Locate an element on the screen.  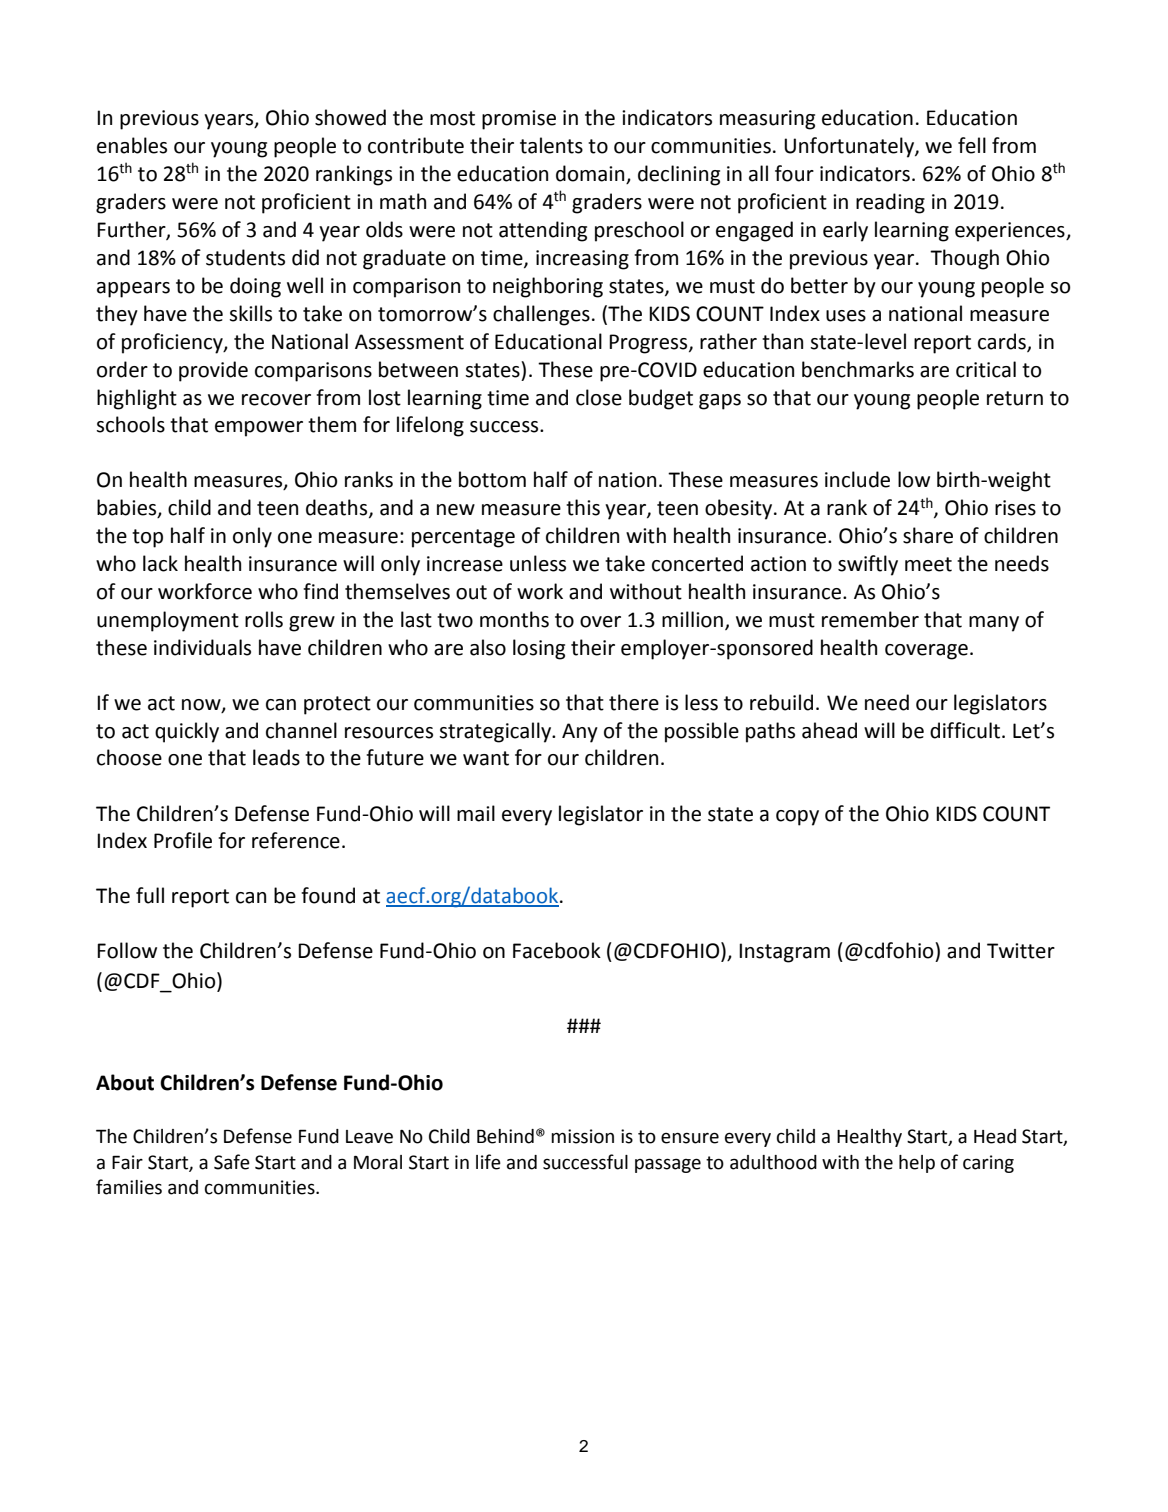
this is located at coordinates (583, 507).
